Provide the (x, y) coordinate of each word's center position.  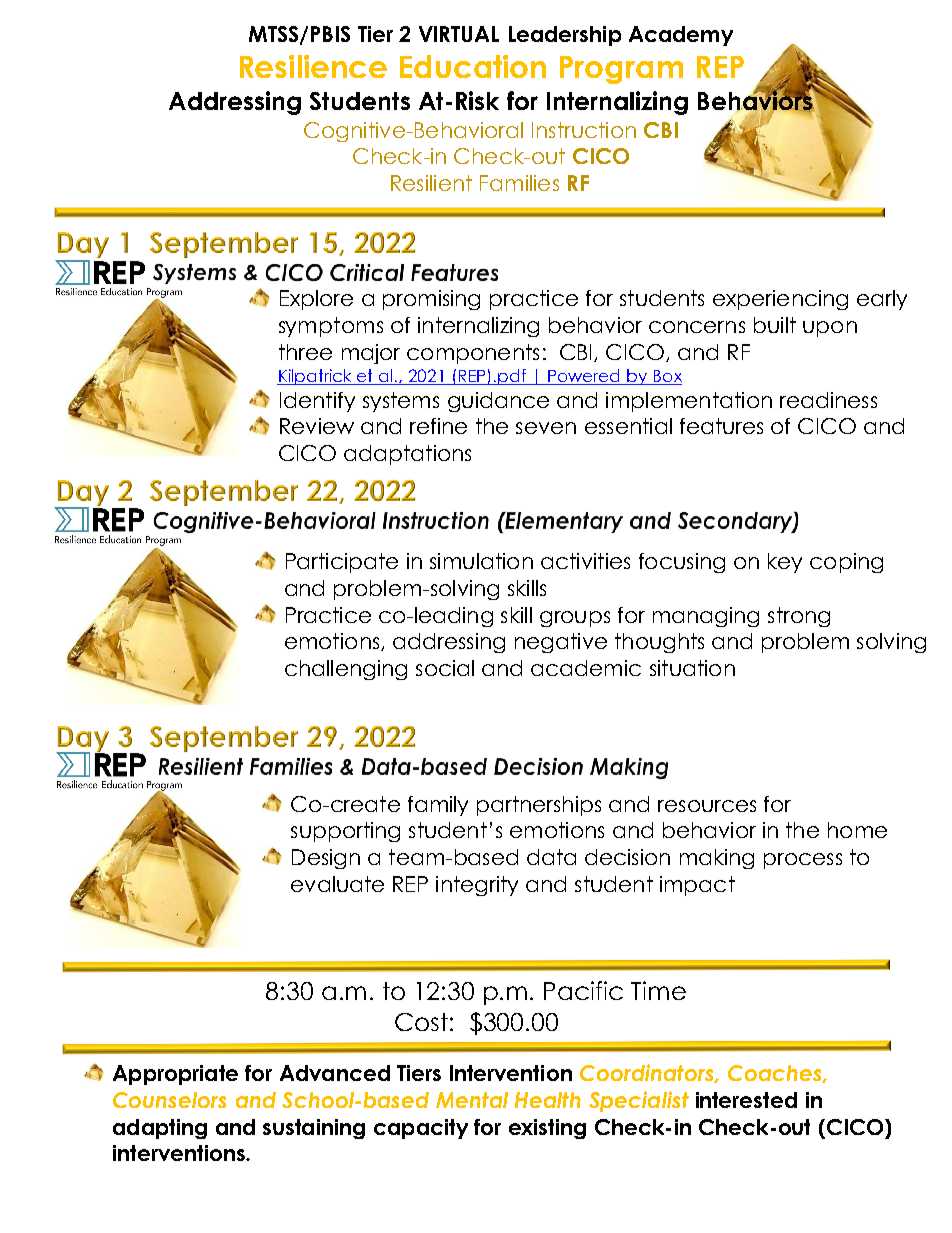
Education (473, 66)
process (803, 861)
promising (431, 300)
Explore (316, 300)
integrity (477, 886)
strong (799, 617)
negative (561, 643)
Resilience (313, 66)
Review (317, 426)
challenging (346, 670)
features (721, 426)
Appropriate (175, 1075)
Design (326, 859)
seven (546, 428)
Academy (681, 36)
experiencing (780, 300)
